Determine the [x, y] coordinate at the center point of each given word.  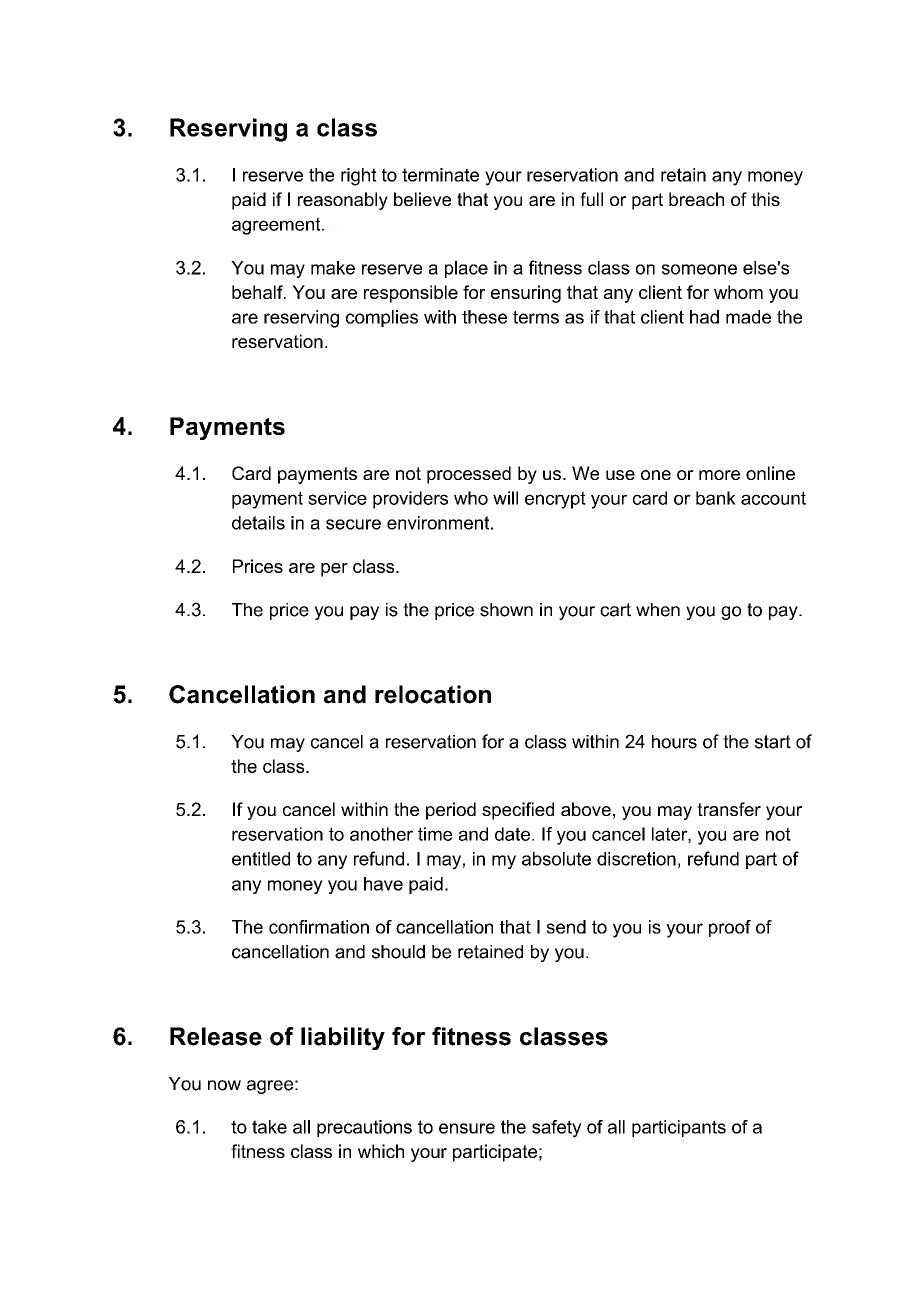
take [269, 1127]
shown [506, 610]
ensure [467, 1128]
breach [696, 199]
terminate [440, 175]
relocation [433, 694]
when [658, 610]
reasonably [343, 201]
